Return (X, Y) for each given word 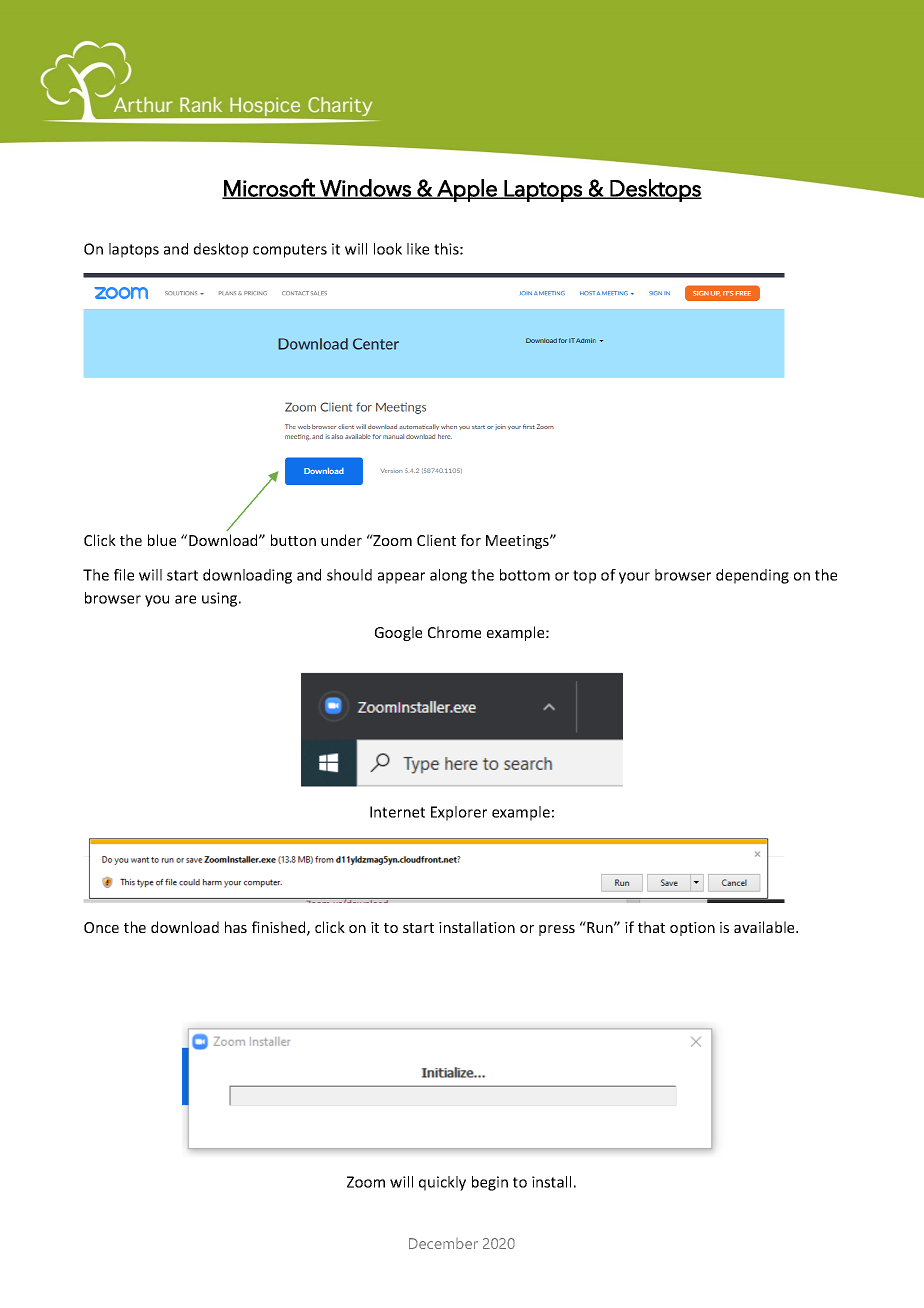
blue (162, 540)
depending (752, 576)
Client (436, 540)
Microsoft (269, 188)
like (418, 249)
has (236, 927)
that (651, 927)
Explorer (459, 813)
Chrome (454, 632)
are (185, 599)
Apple (467, 190)
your (634, 578)
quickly (442, 1183)
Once (101, 927)
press (557, 930)
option (692, 929)
